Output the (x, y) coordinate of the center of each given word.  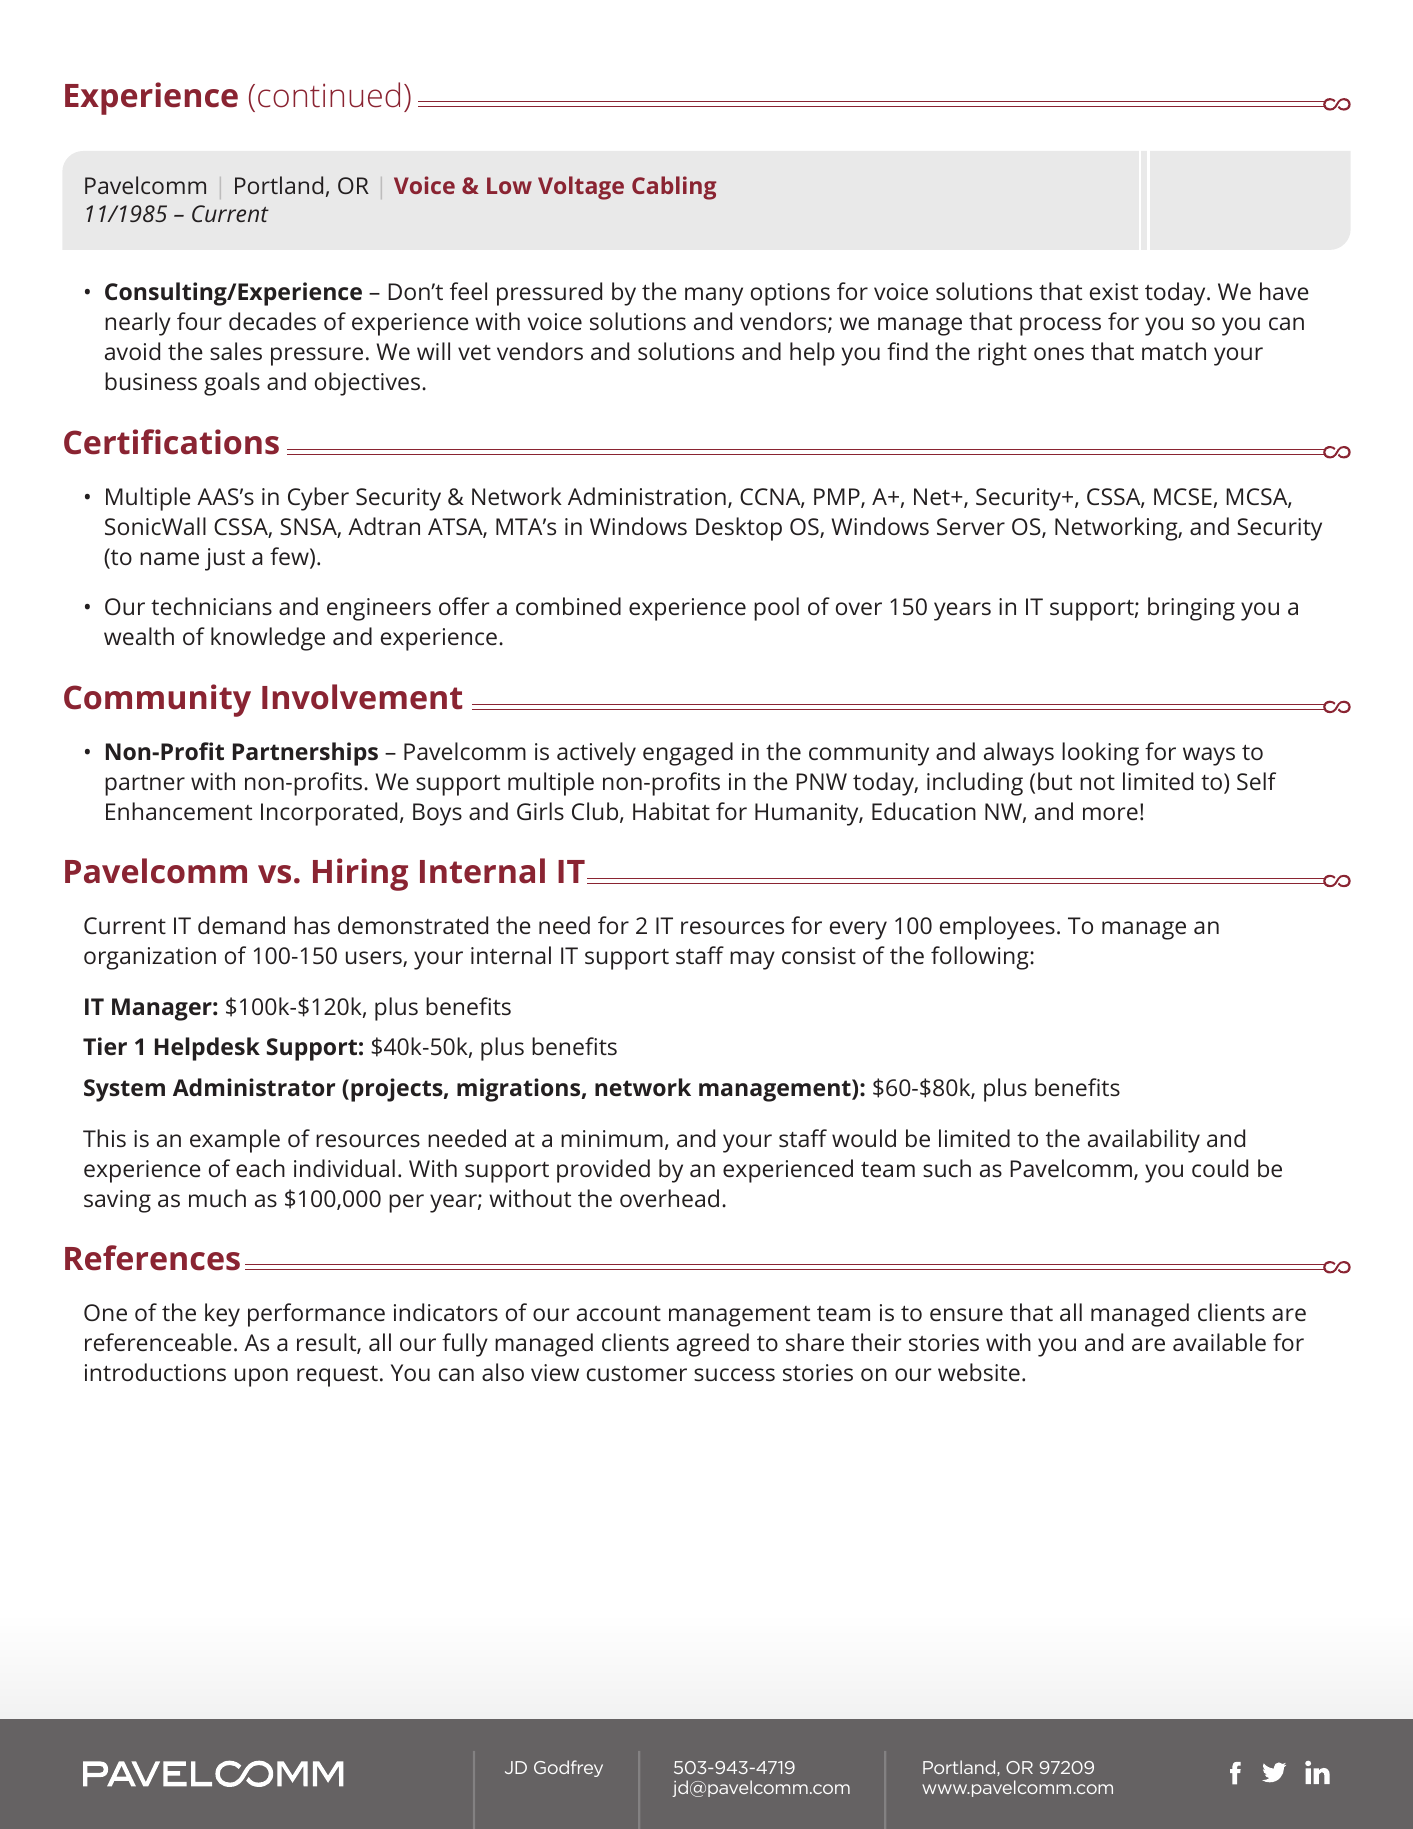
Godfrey (568, 1768)
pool (776, 609)
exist (1114, 291)
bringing (1191, 609)
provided (603, 1171)
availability (1144, 1141)
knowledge (268, 639)
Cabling (674, 188)
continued (329, 95)
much (217, 1198)
